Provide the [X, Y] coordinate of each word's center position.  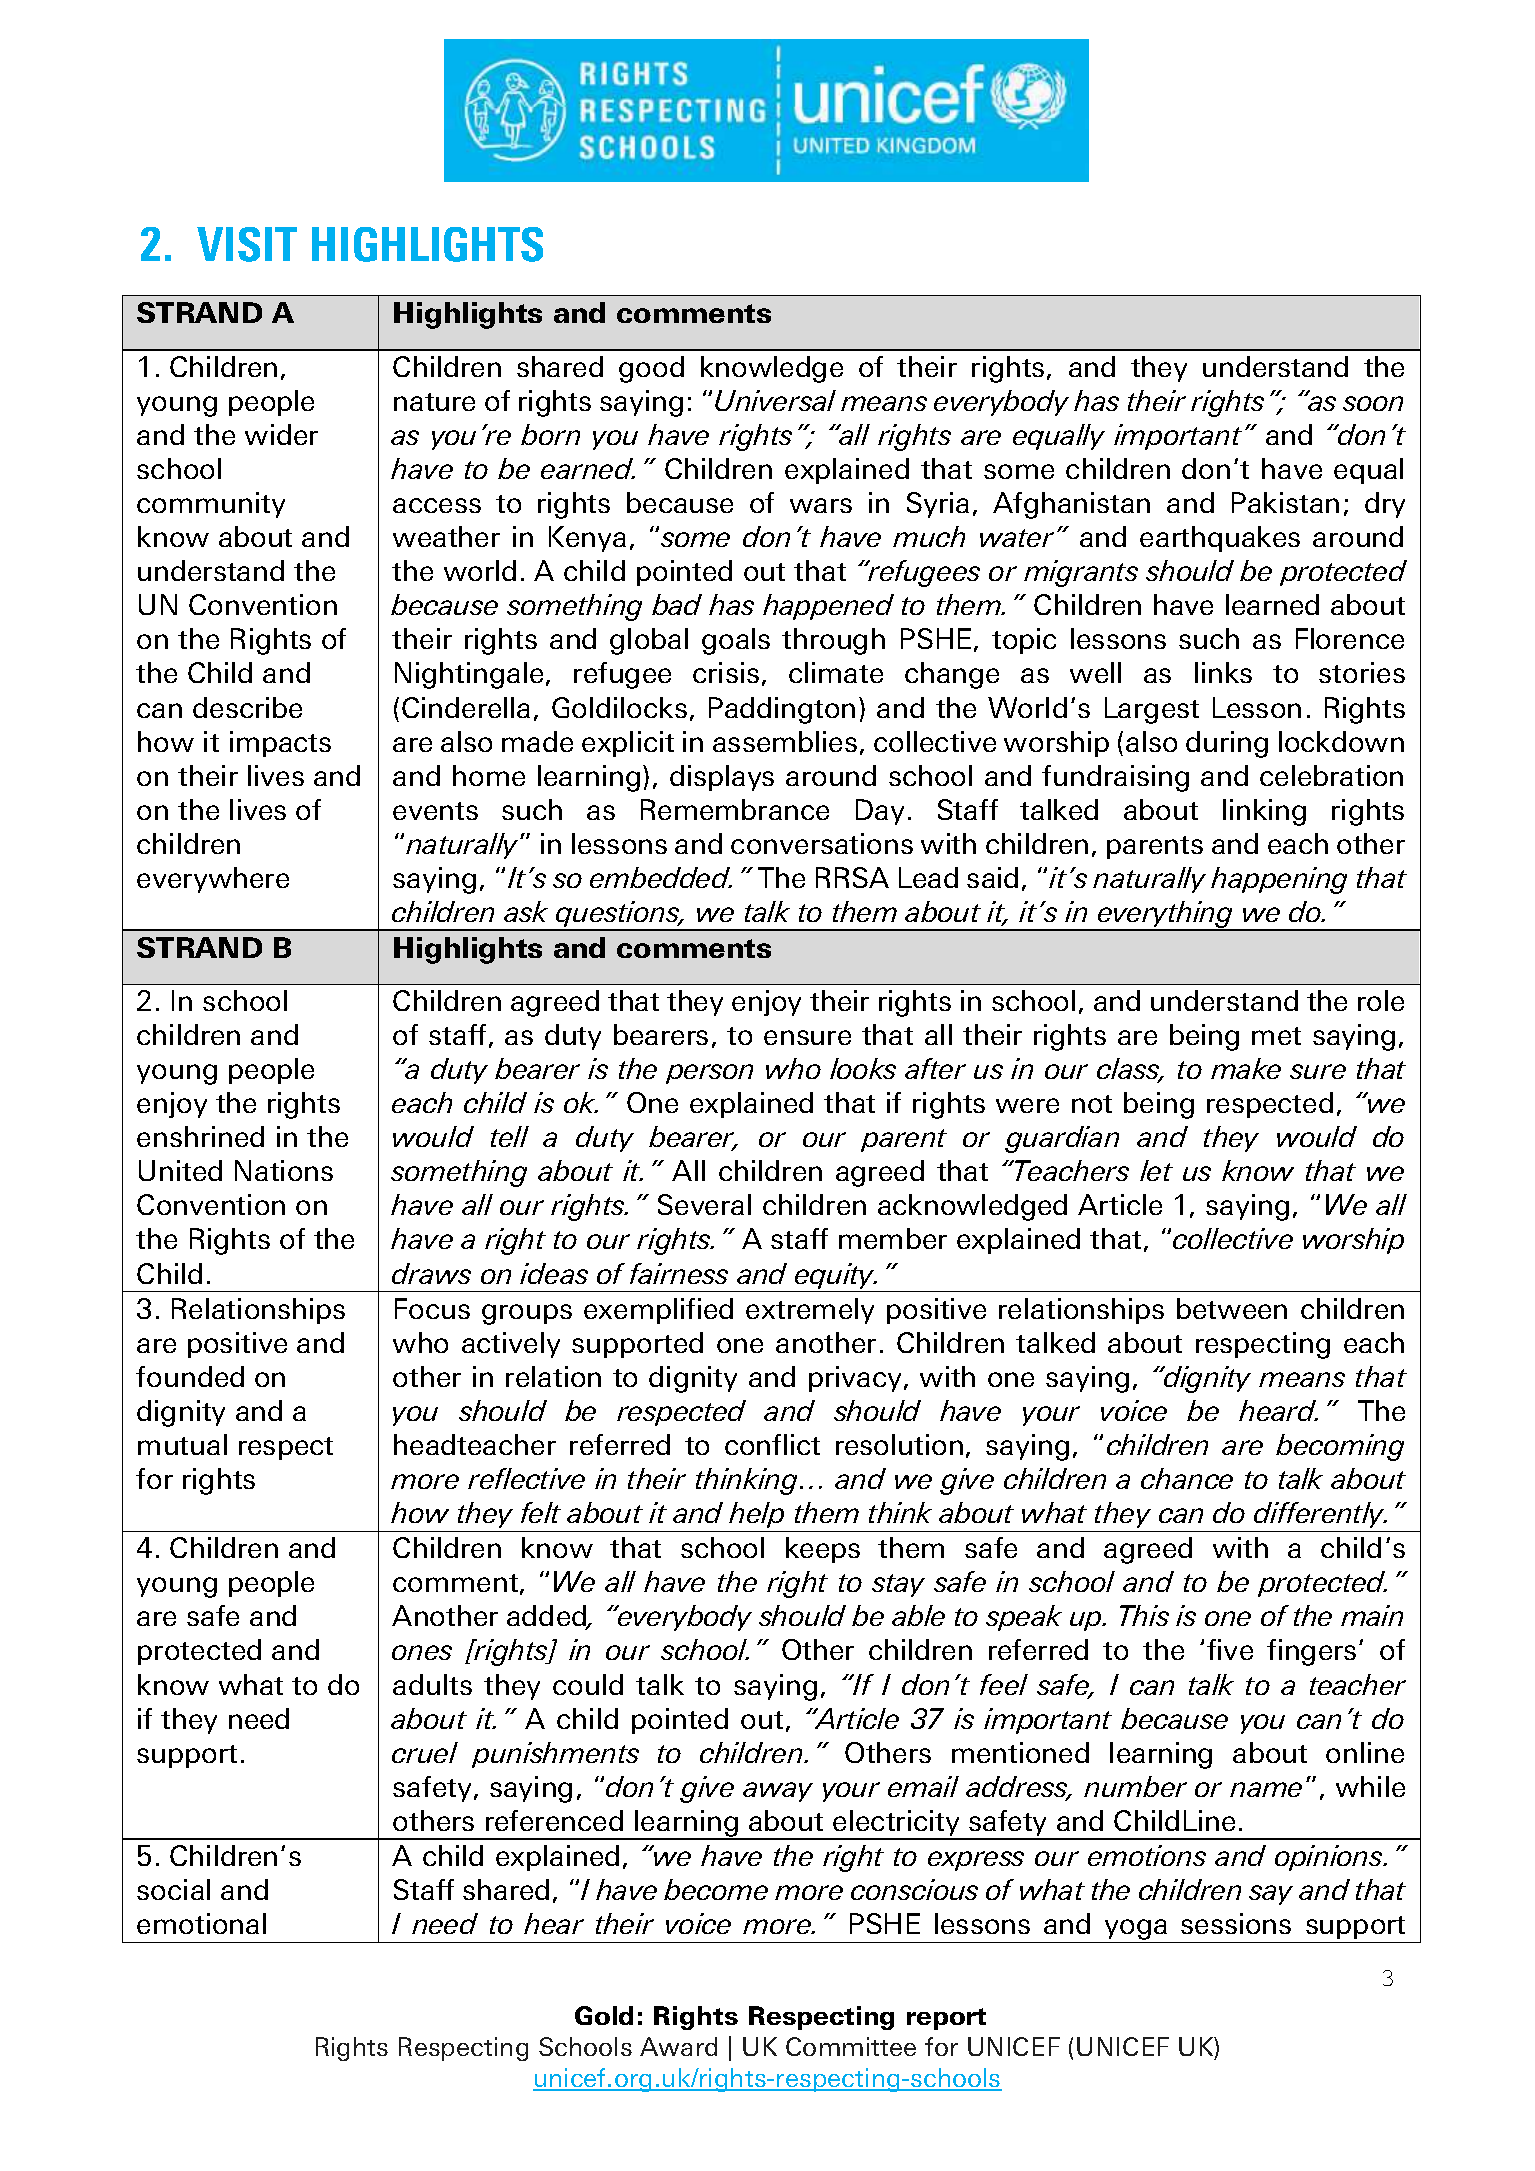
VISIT [247, 244]
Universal [775, 400]
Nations [284, 1170]
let [1156, 1170]
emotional [201, 1923]
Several [704, 1204]
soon [1373, 403]
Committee [851, 2046]
